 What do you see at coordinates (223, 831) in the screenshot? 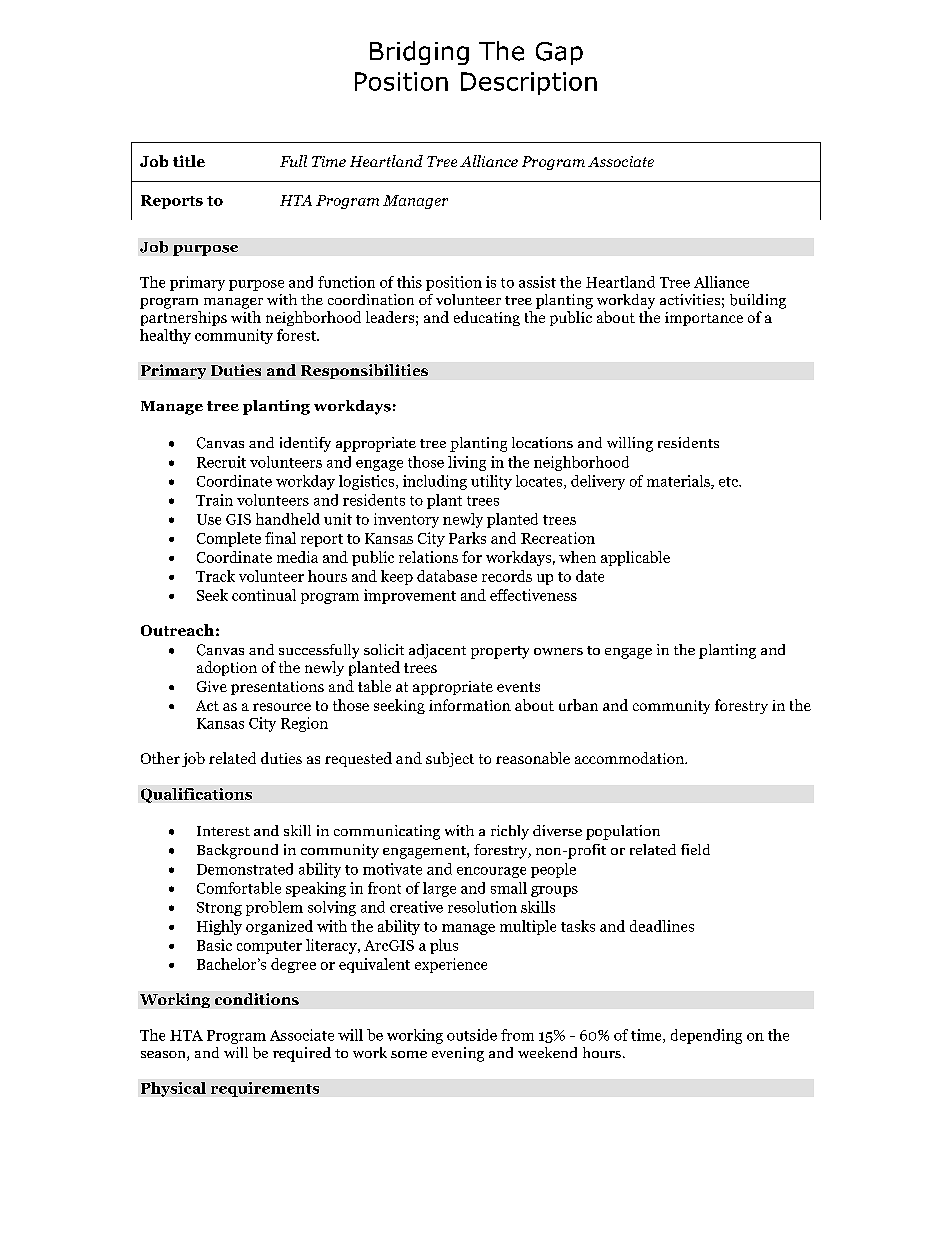
I see `Interest` at bounding box center [223, 831].
